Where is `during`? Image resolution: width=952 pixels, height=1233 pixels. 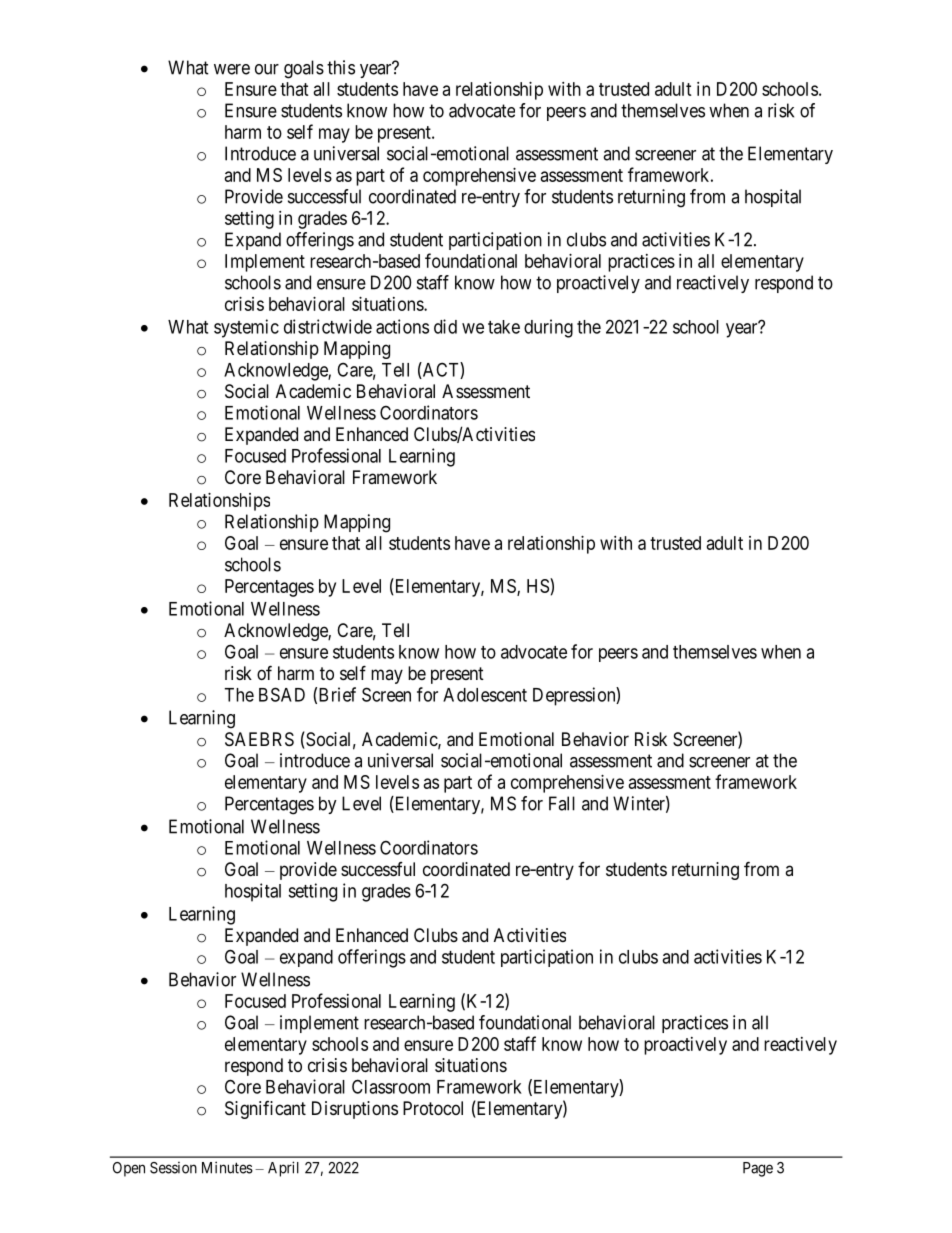
during is located at coordinates (548, 328).
